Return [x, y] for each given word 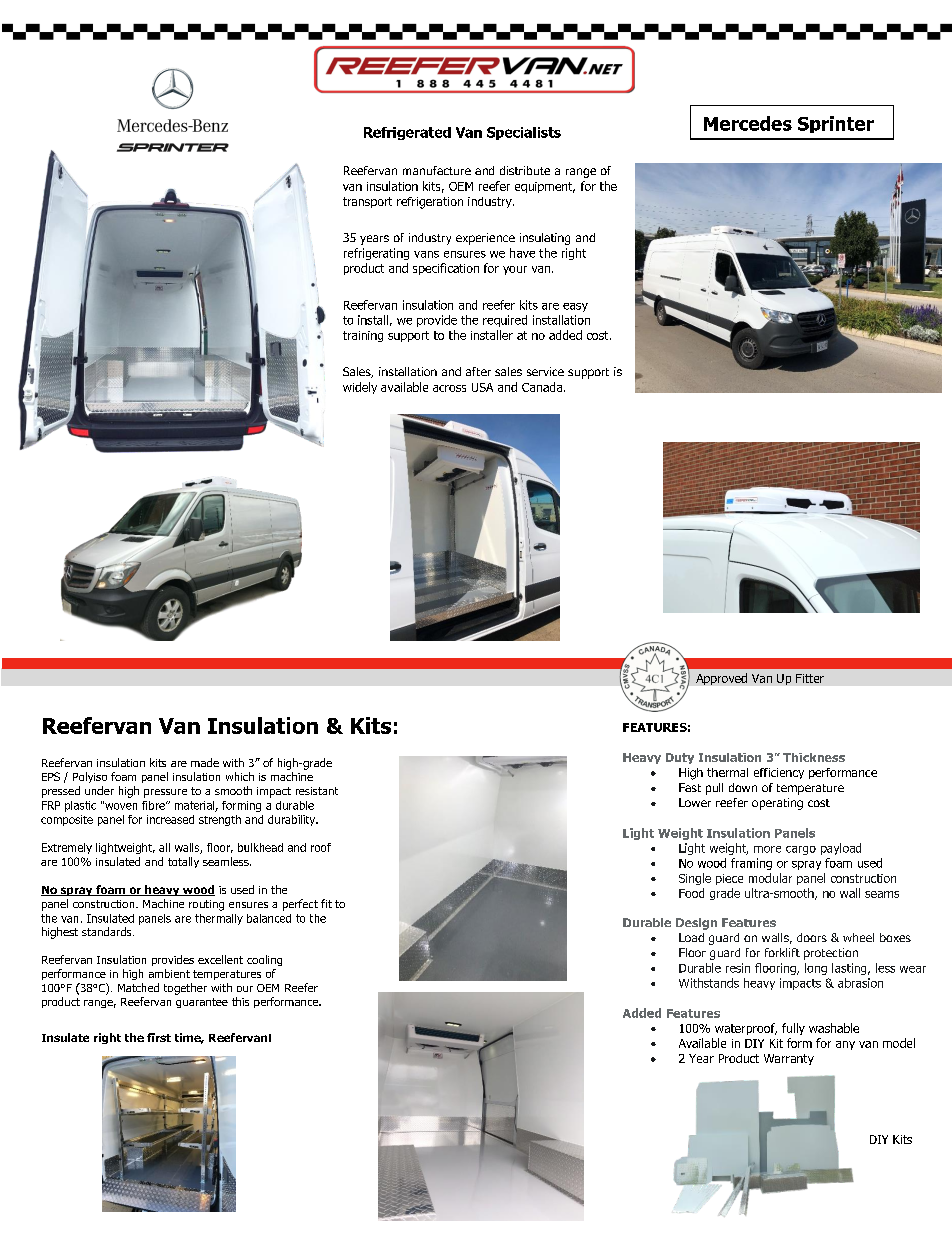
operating [777, 804]
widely [360, 388]
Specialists [524, 133]
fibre [154, 805]
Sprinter [836, 124]
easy [575, 307]
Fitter [810, 678]
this [240, 1001]
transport [367, 202]
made [205, 762]
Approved [721, 679]
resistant [317, 791]
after [478, 371]
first [159, 1037]
